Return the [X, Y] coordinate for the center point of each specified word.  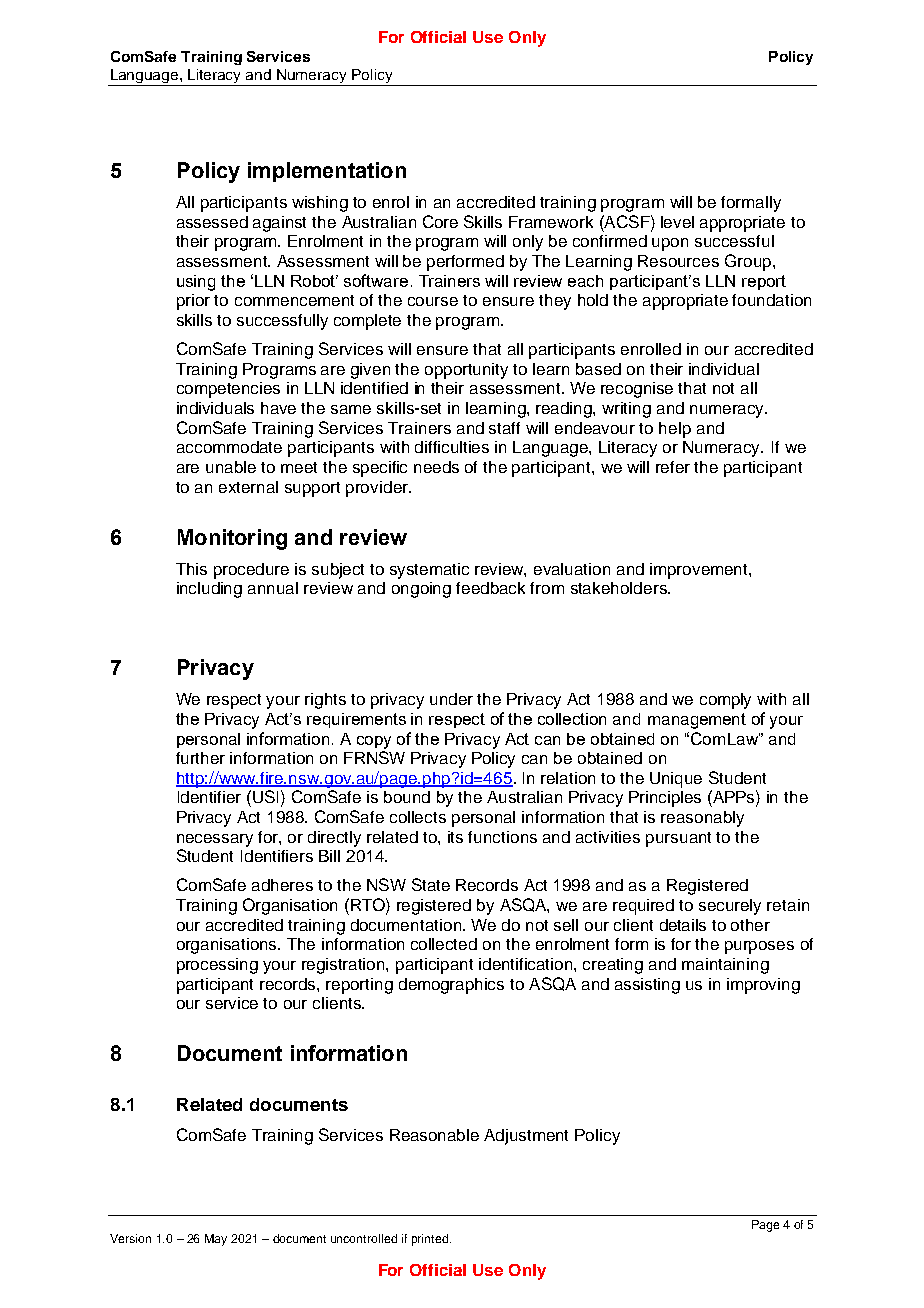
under [451, 699]
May [216, 1240]
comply [725, 701]
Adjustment [526, 1137]
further [200, 758]
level [677, 222]
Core [440, 221]
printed [431, 1240]
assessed [212, 222]
